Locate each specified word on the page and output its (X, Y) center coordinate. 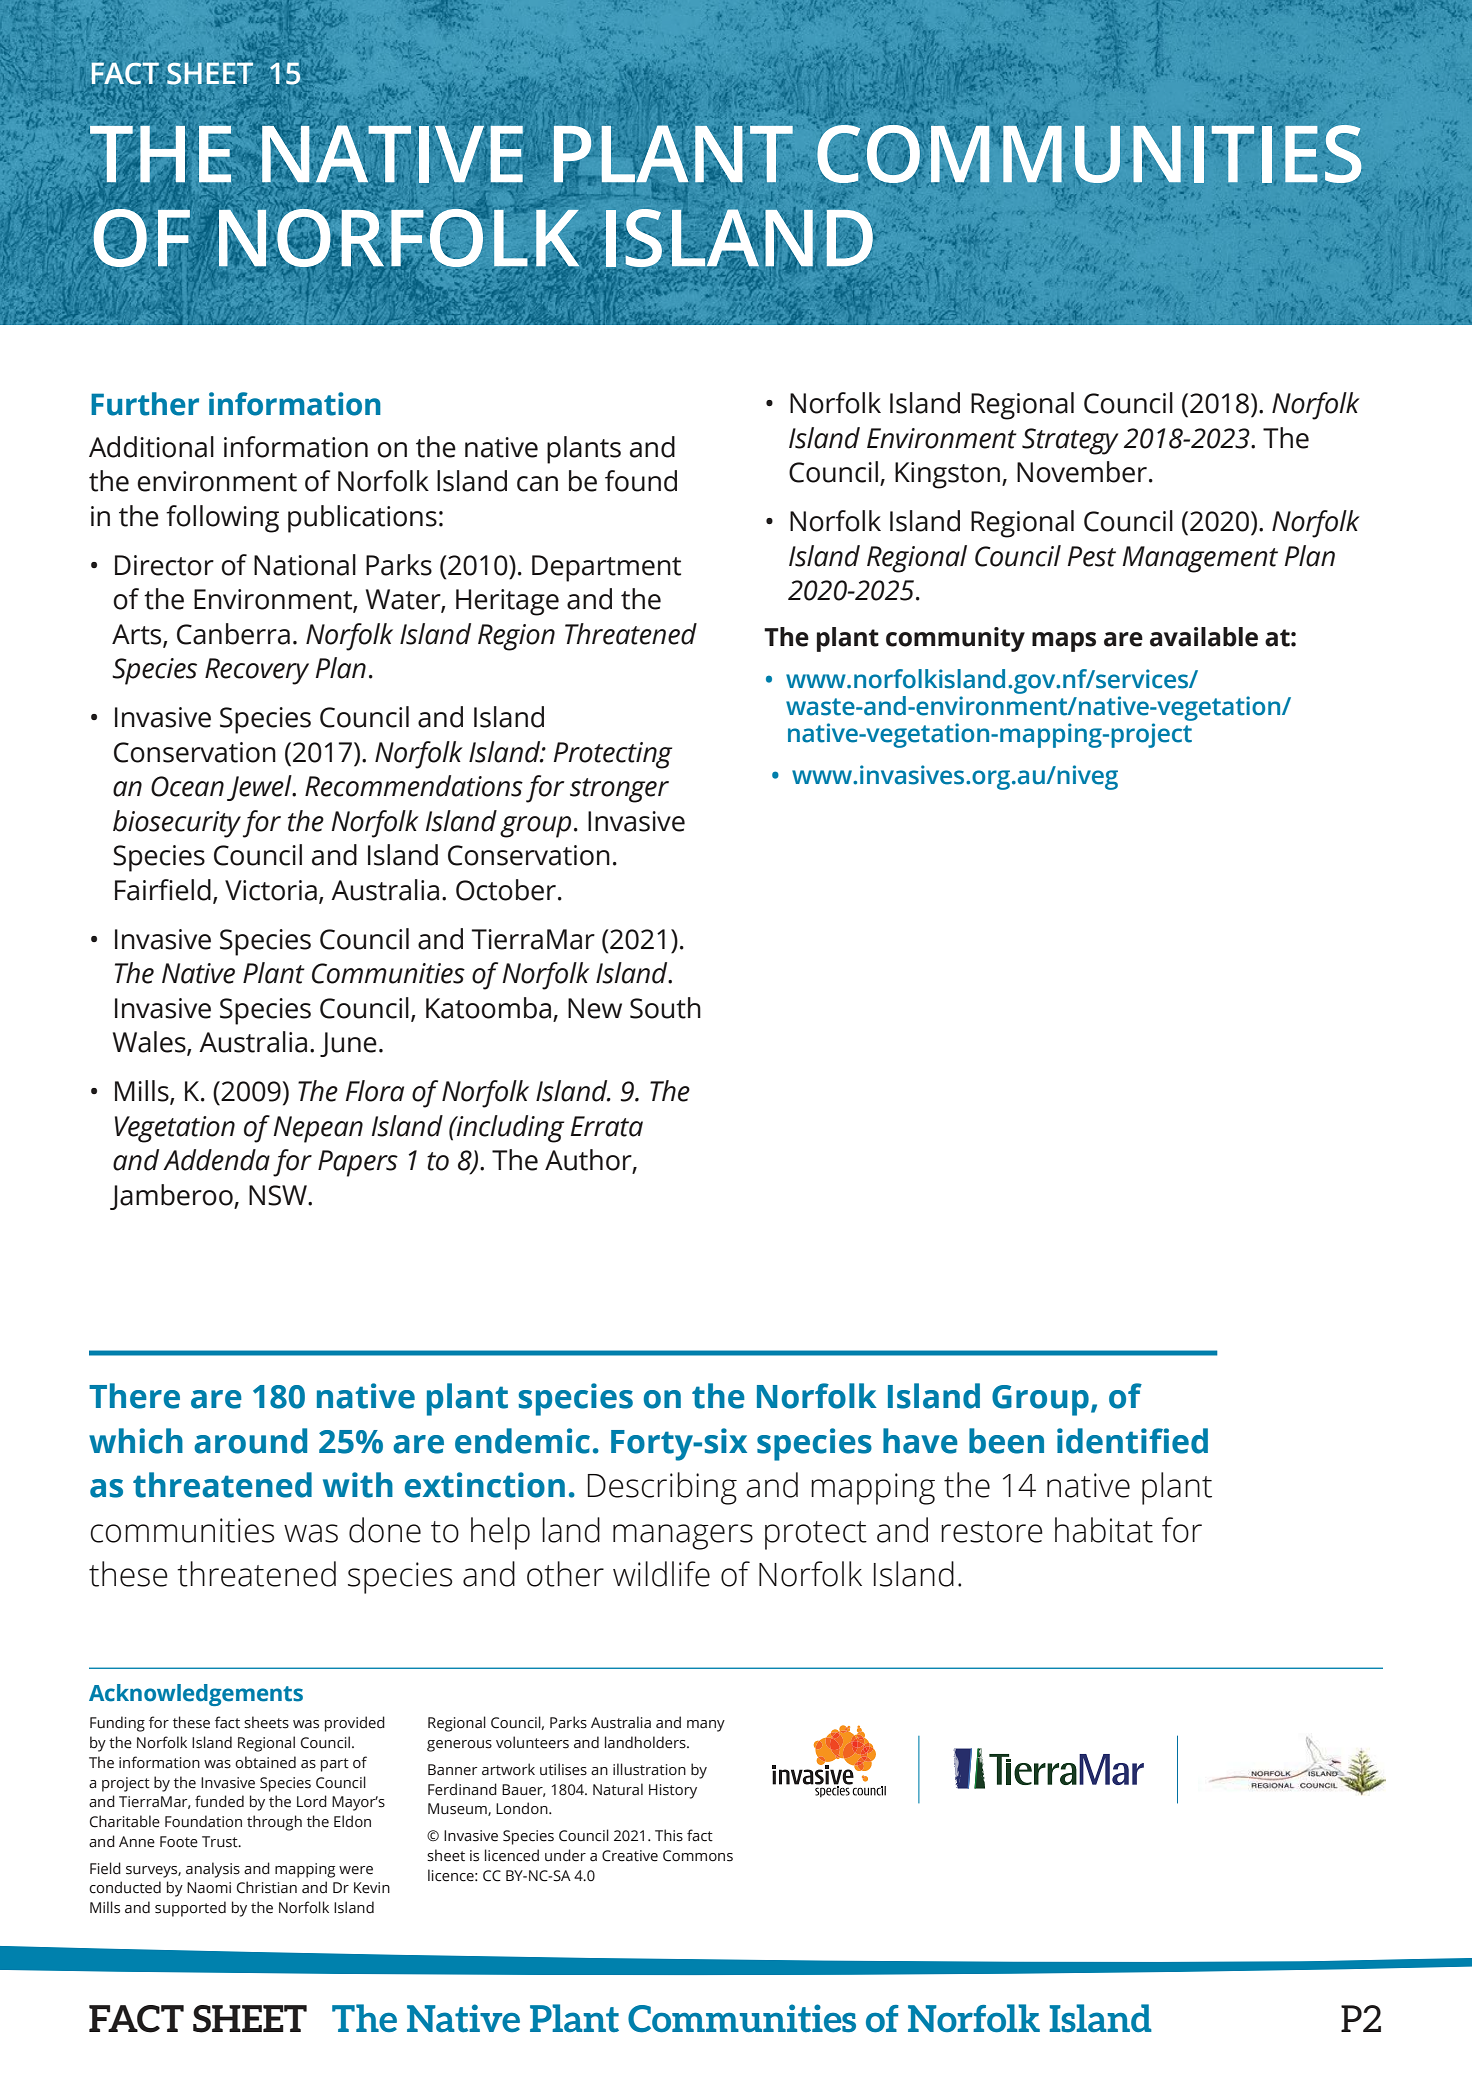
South (665, 1008)
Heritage (507, 602)
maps (1064, 642)
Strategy (1070, 441)
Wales (150, 1043)
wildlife (661, 1574)
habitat (1104, 1530)
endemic (522, 1441)
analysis (213, 1870)
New (595, 1008)
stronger (619, 790)
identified (1132, 1441)
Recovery (257, 671)
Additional (151, 447)
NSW (279, 1195)
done (385, 1530)
